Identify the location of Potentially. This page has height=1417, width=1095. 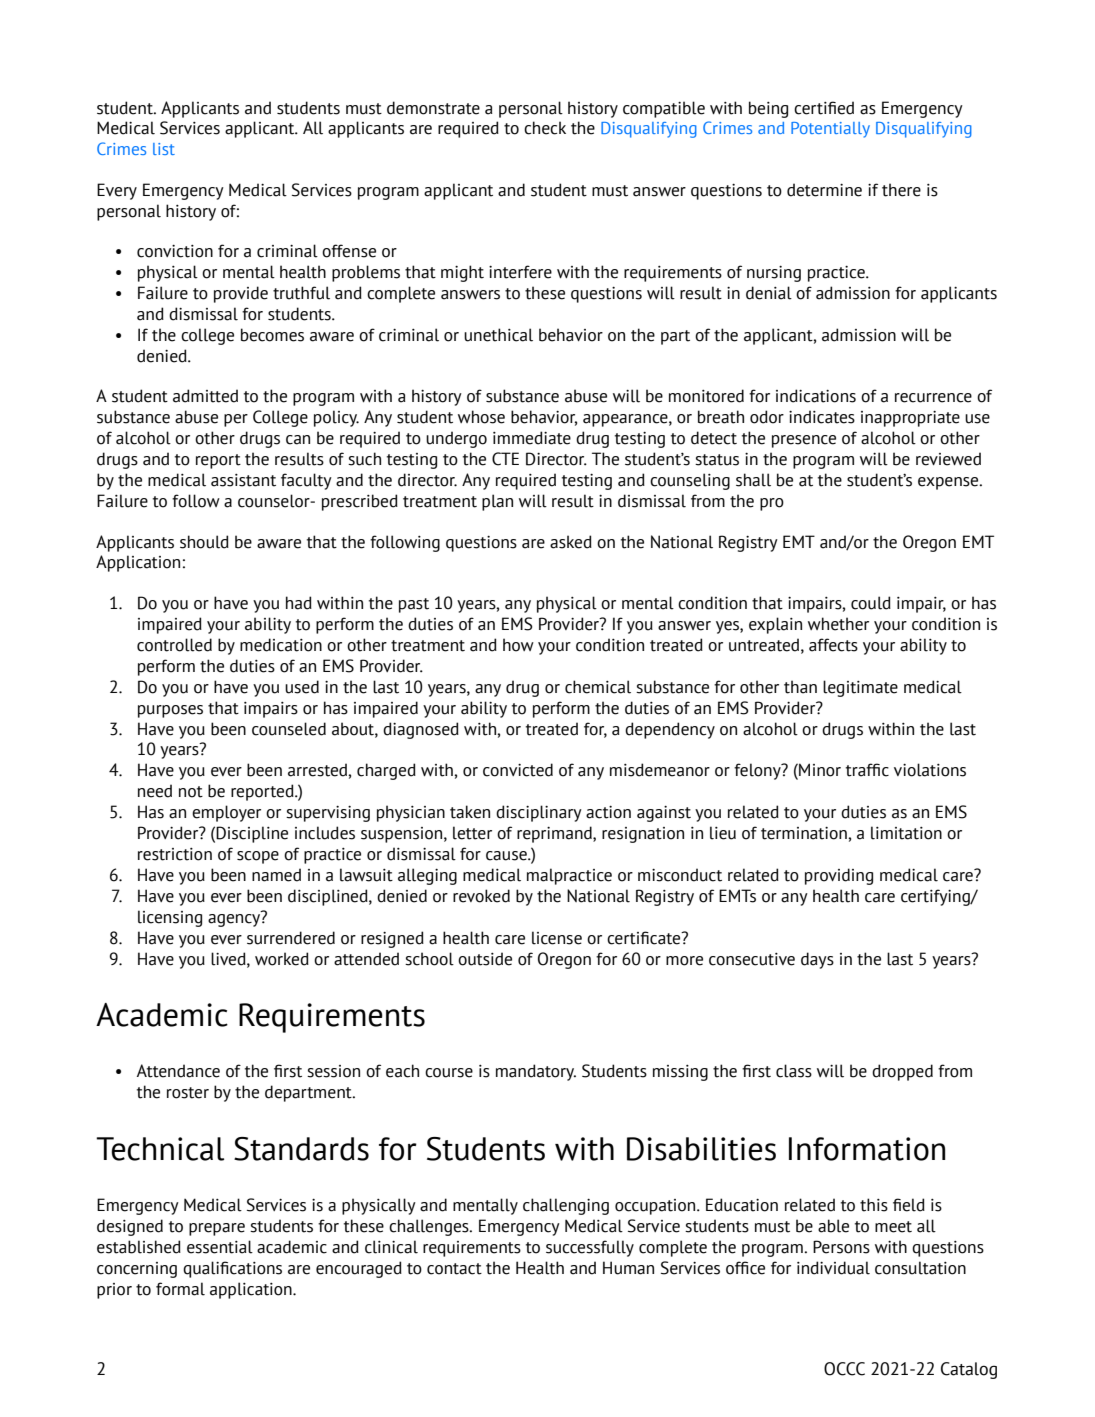
(830, 130).
